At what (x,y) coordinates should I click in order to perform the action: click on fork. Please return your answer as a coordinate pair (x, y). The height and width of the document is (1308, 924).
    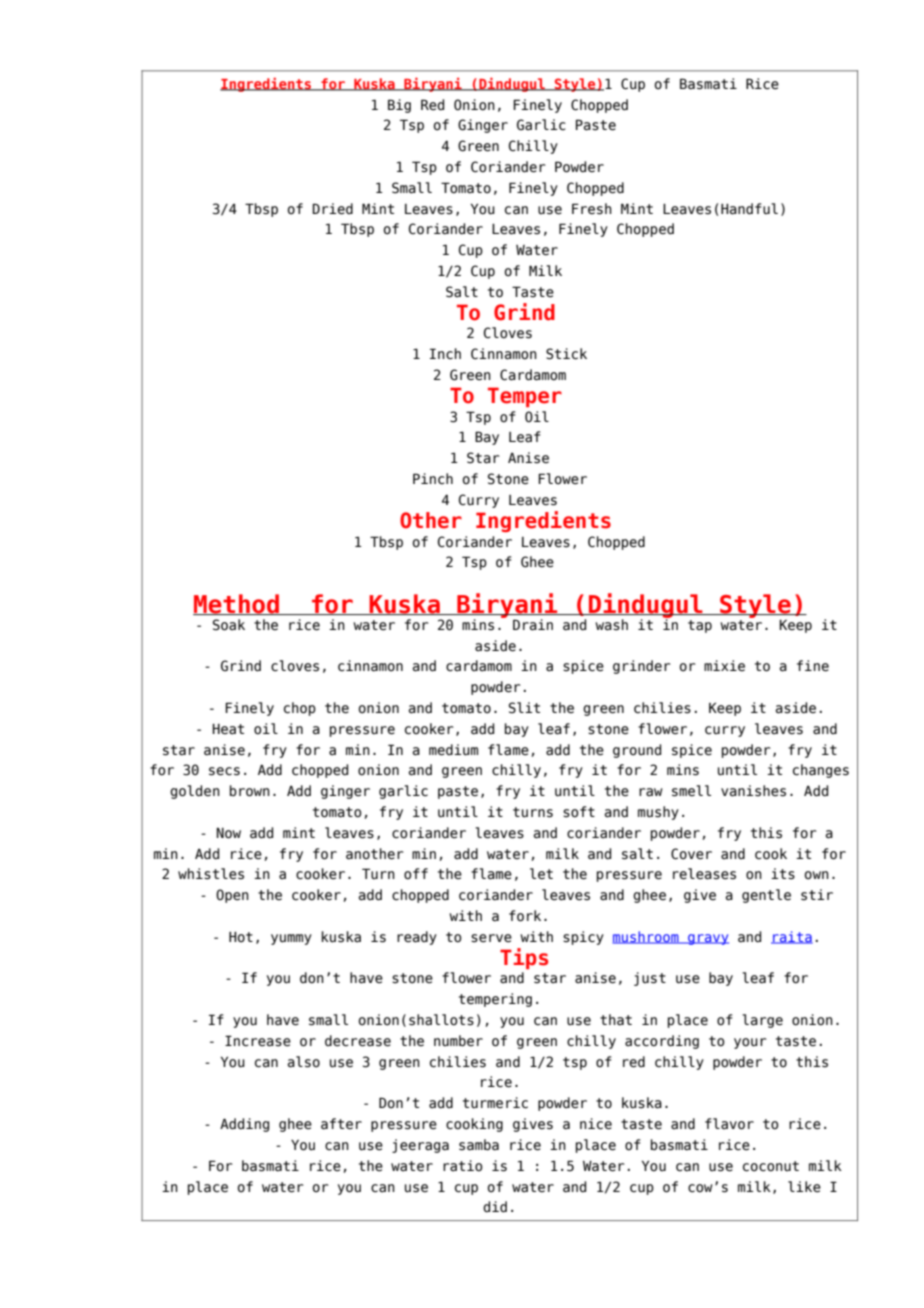
    Looking at the image, I should click on (525, 916).
